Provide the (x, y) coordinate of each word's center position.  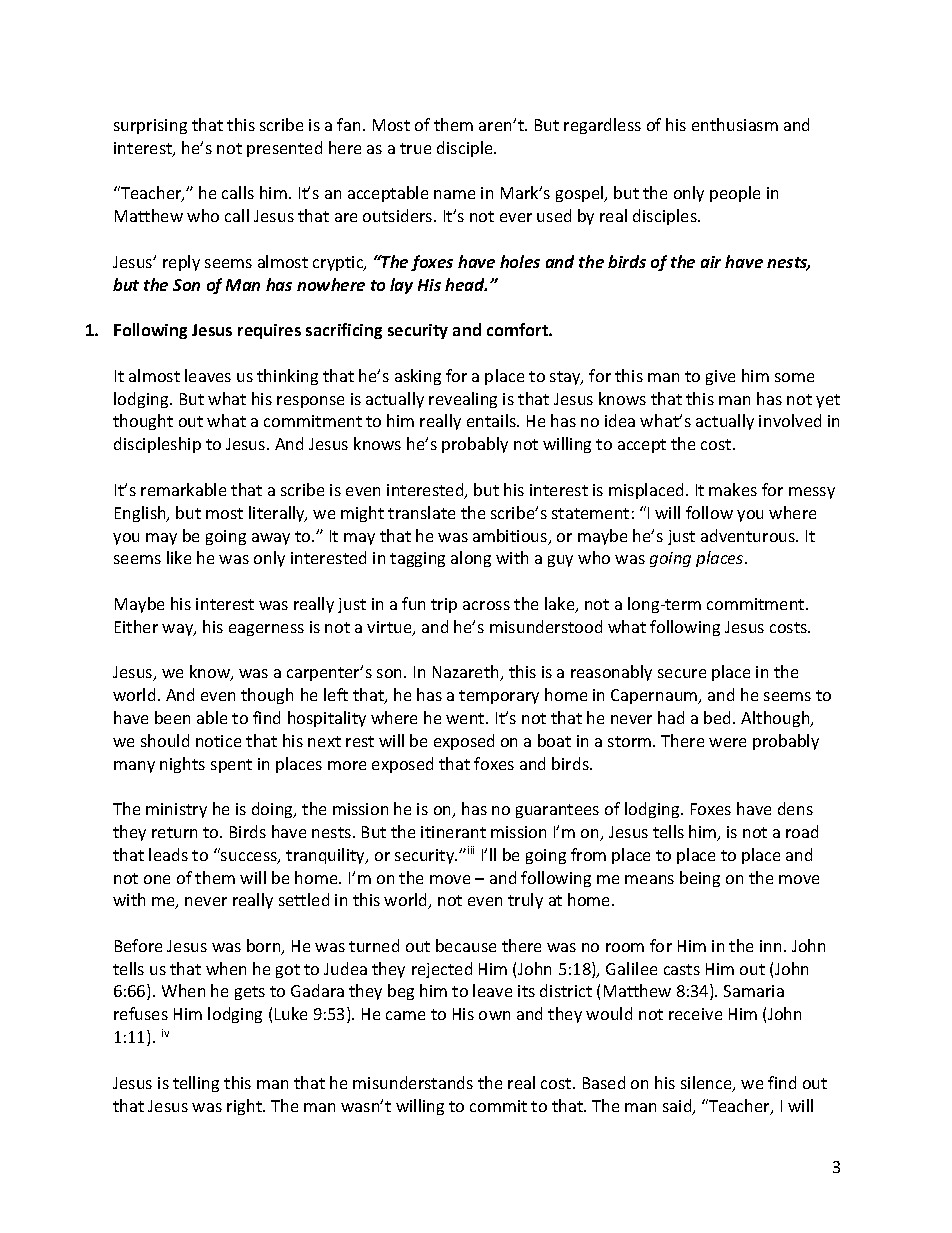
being (700, 879)
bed (719, 717)
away (271, 539)
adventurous (749, 535)
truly (525, 901)
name (454, 194)
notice (218, 741)
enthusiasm (735, 124)
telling (196, 1084)
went (466, 718)
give (720, 377)
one (157, 879)
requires (269, 331)
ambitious (511, 537)
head (466, 284)
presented (284, 149)
